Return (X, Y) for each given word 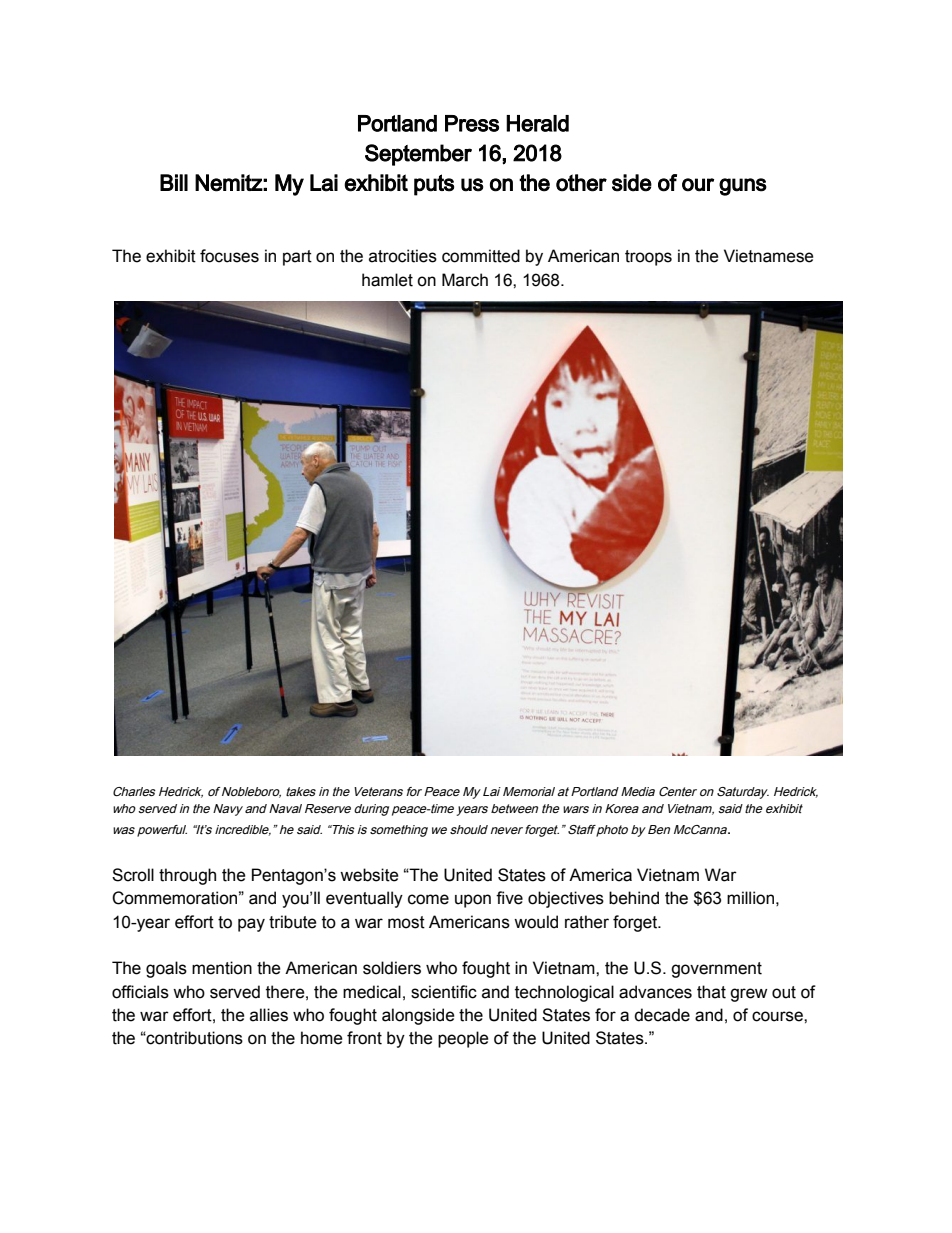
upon (473, 901)
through (187, 876)
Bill (174, 182)
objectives (566, 899)
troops (648, 258)
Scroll (133, 875)
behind (634, 898)
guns (743, 187)
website (369, 875)
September (418, 155)
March (465, 280)
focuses (229, 256)
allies (269, 1015)
